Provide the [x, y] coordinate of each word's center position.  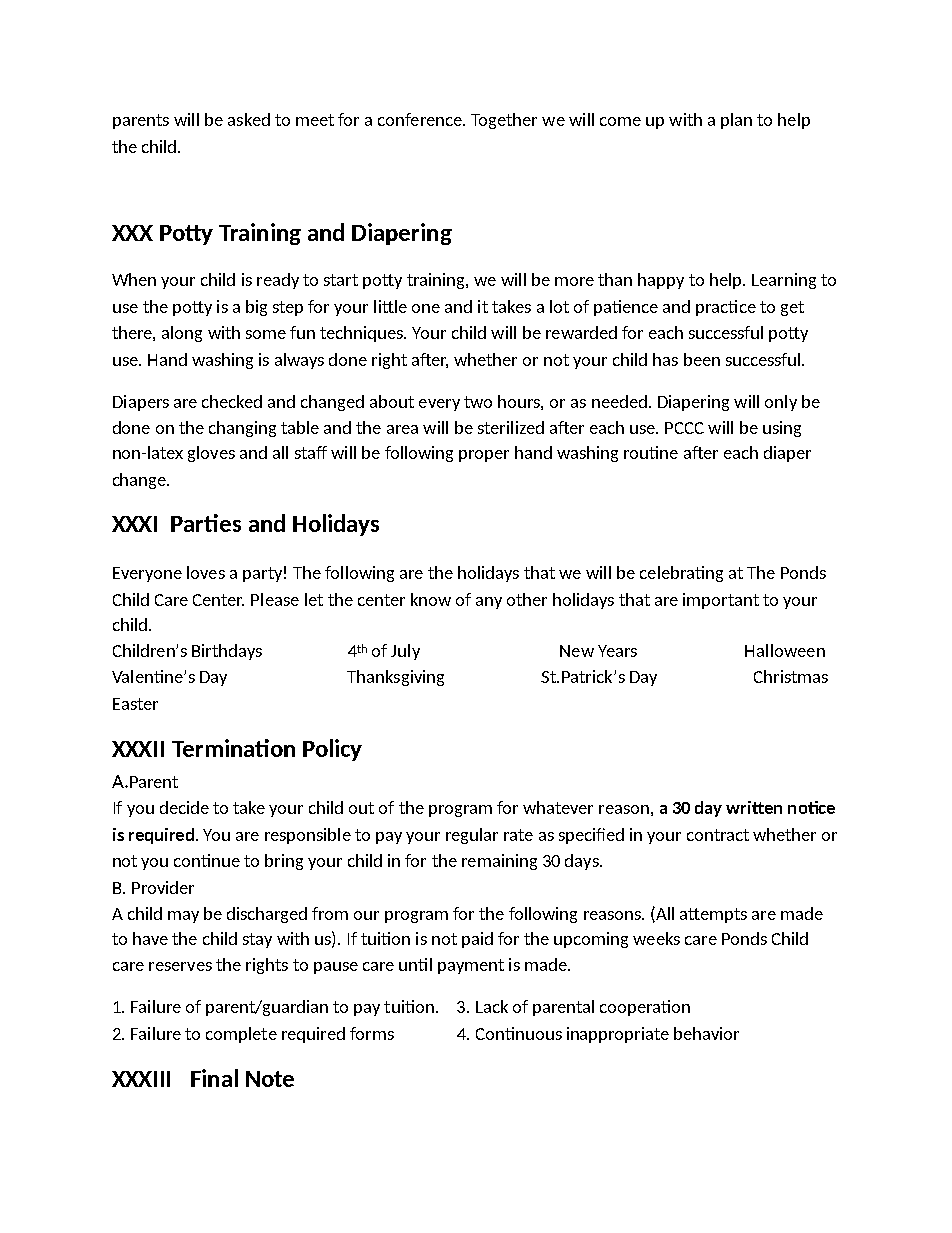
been [702, 359]
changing [242, 429]
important [721, 601]
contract [718, 835]
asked [249, 119]
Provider [163, 887]
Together [504, 121]
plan [736, 121]
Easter [135, 704]
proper [484, 456]
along [182, 334]
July [405, 652]
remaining [499, 862]
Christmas [791, 676]
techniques [363, 334]
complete [241, 1035]
